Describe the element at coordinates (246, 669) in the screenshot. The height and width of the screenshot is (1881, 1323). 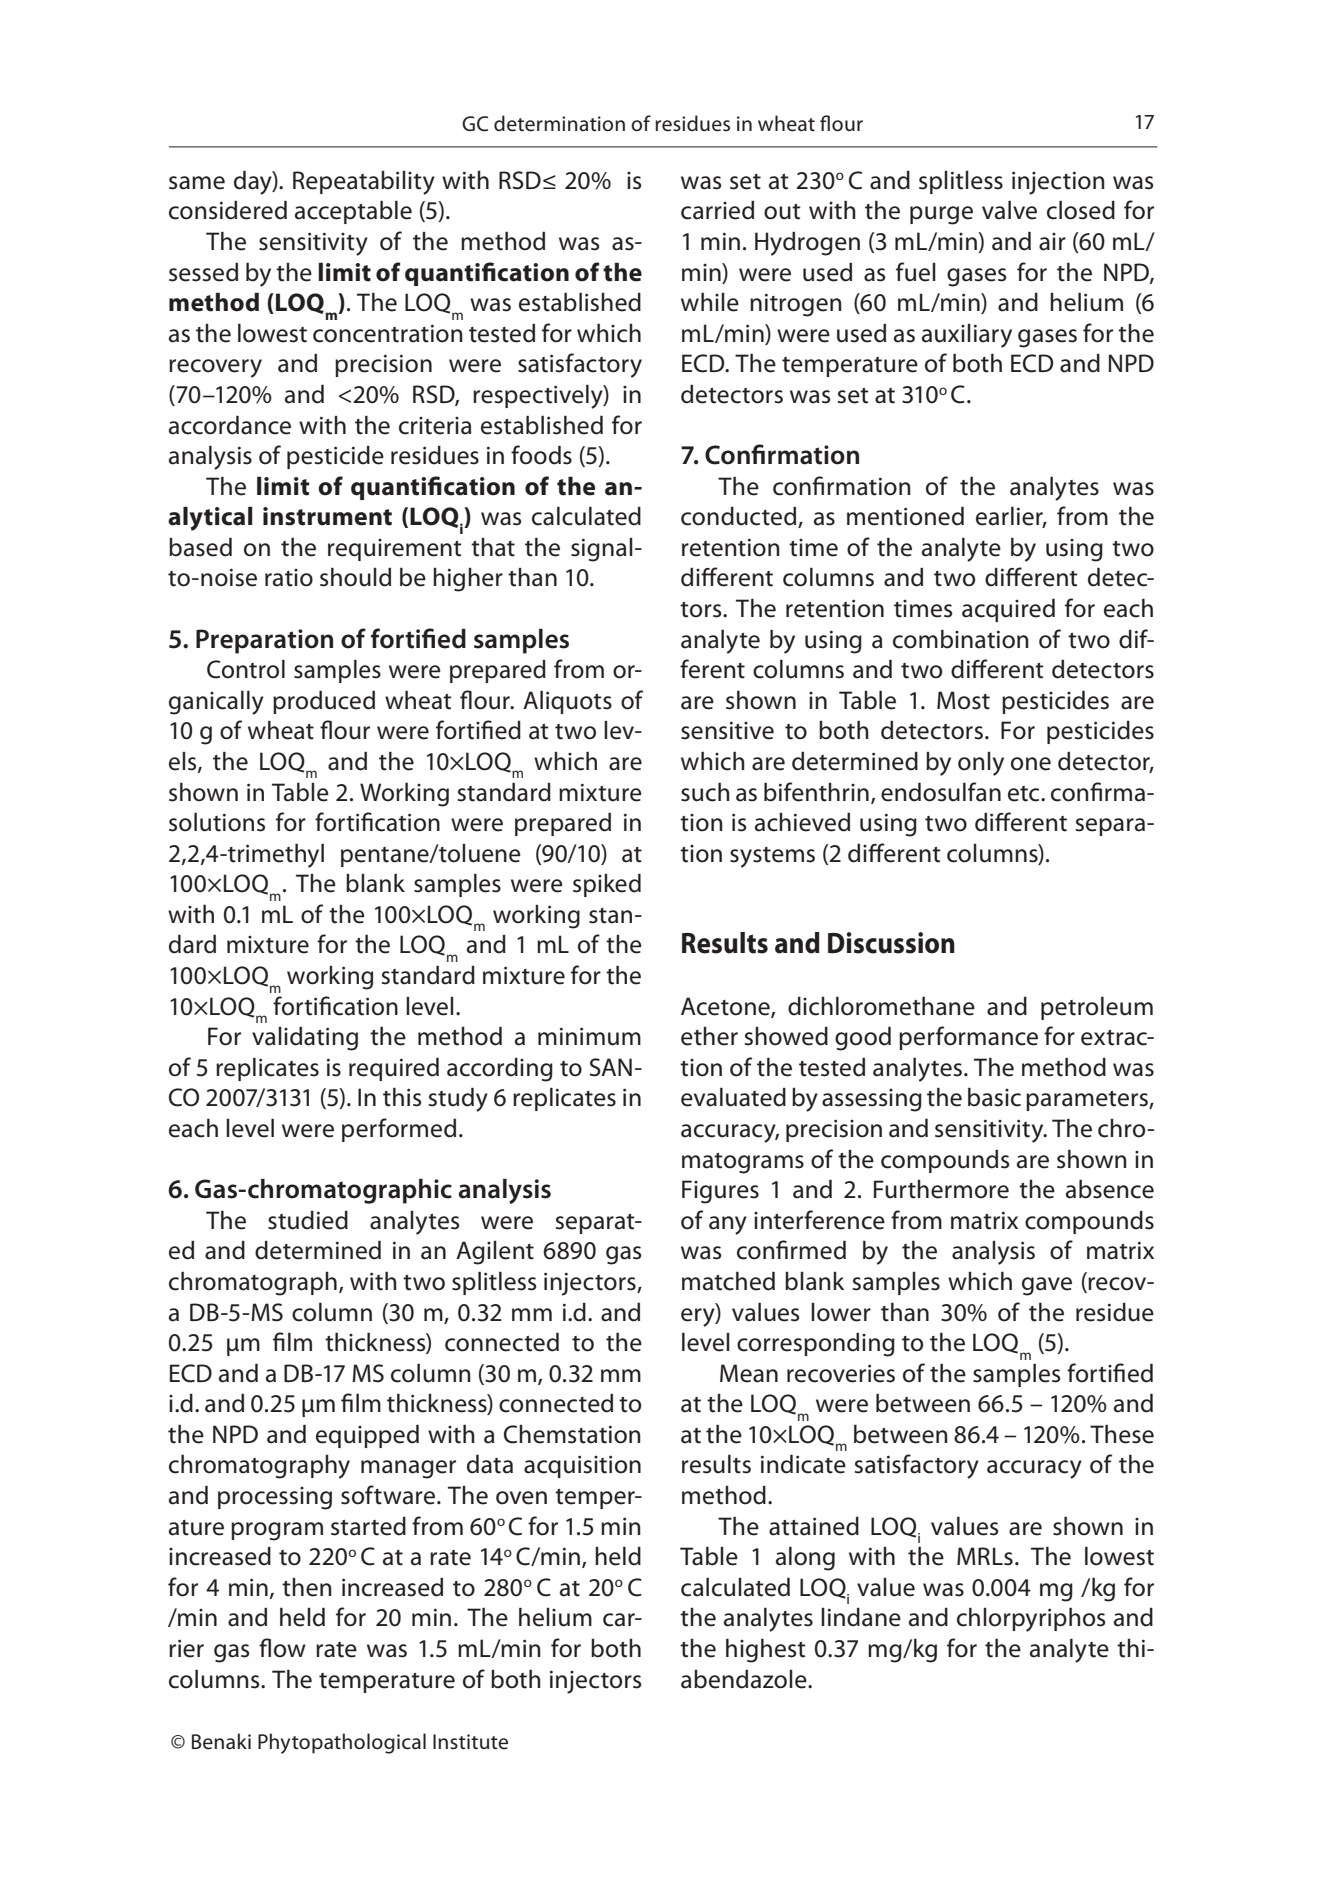
I see `Control` at that location.
